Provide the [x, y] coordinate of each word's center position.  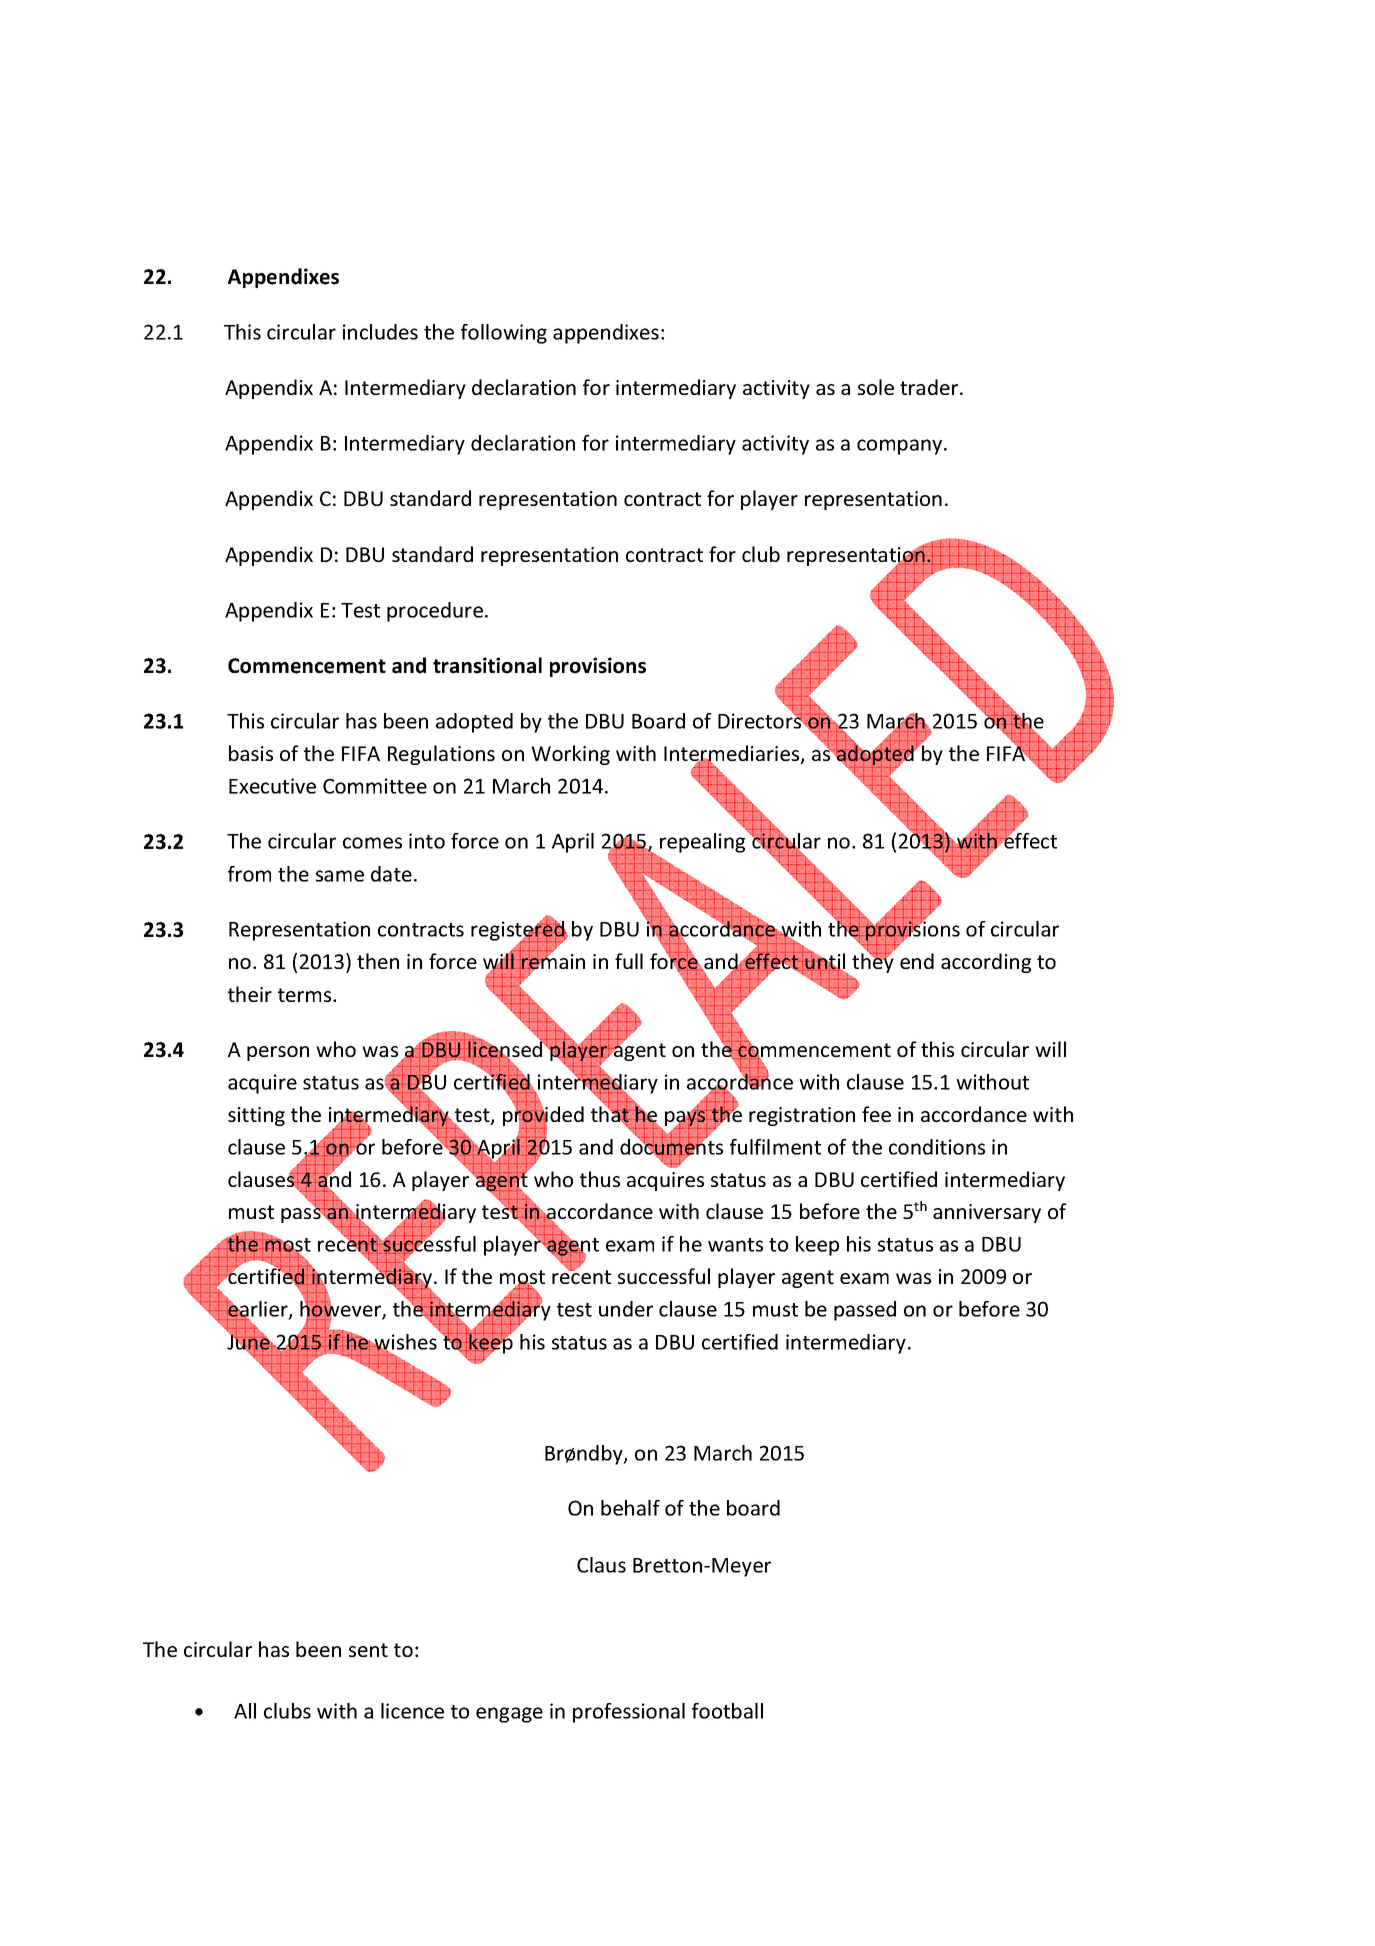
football [727, 1711]
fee [876, 1114]
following [504, 334]
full [629, 961]
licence [412, 1711]
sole [876, 387]
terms [306, 995]
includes [380, 332]
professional [629, 1713]
